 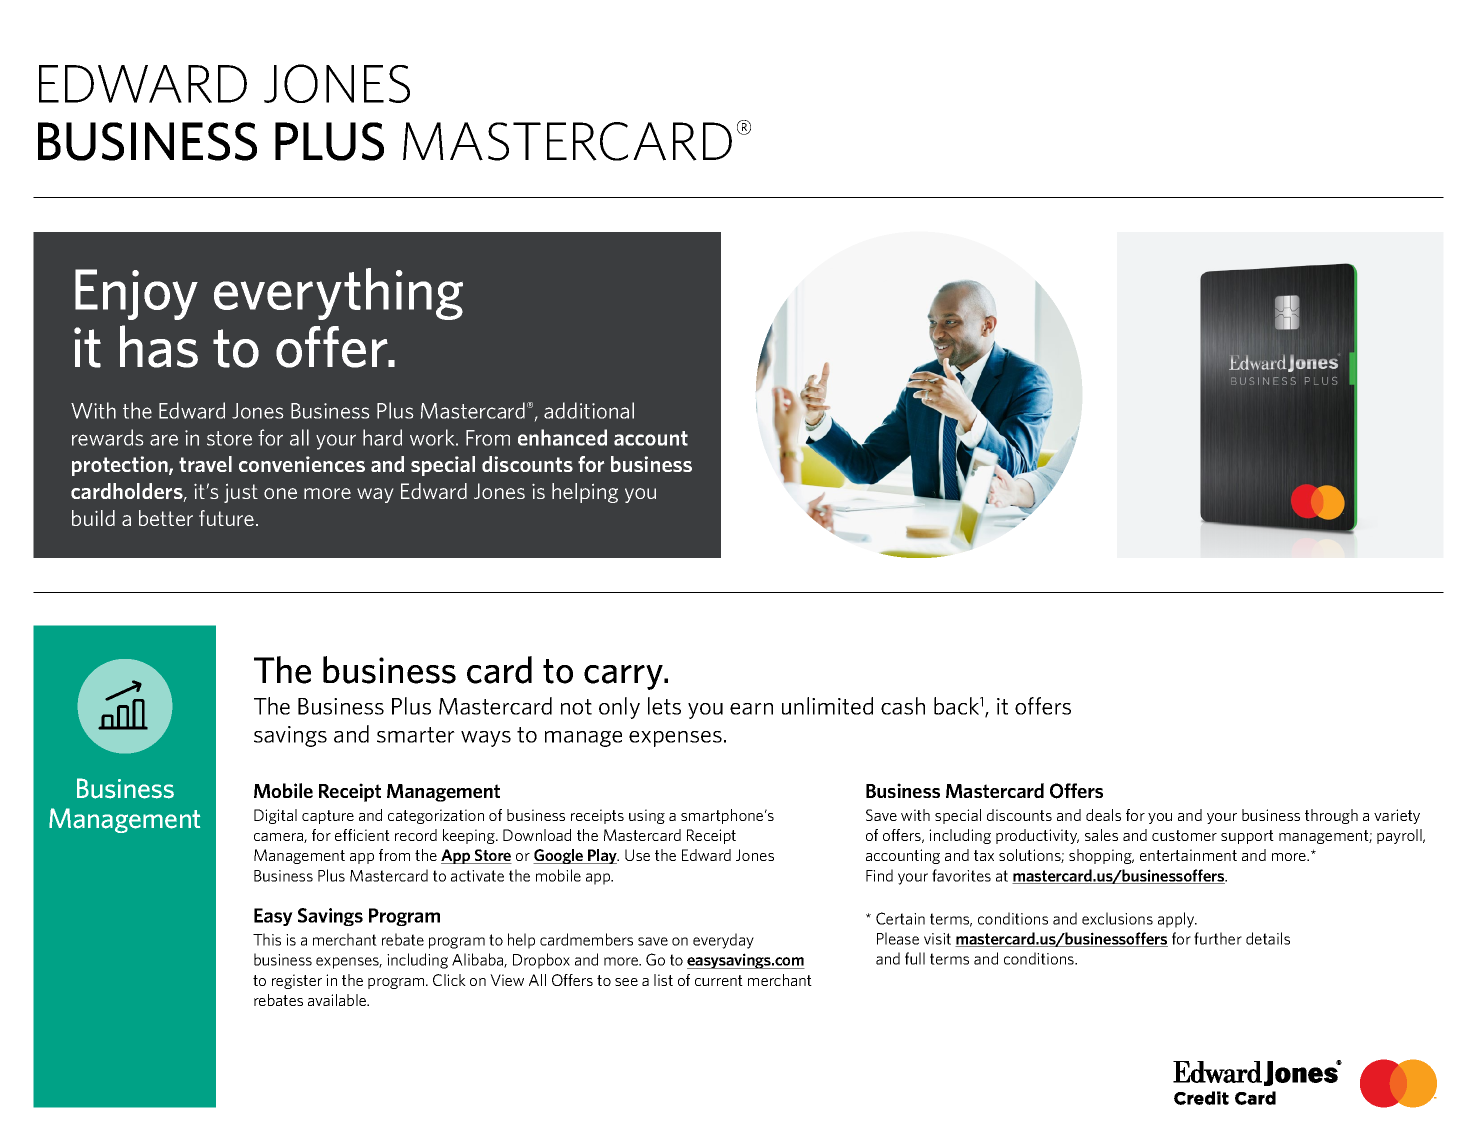 I want to click on enhanced, so click(x=562, y=437).
